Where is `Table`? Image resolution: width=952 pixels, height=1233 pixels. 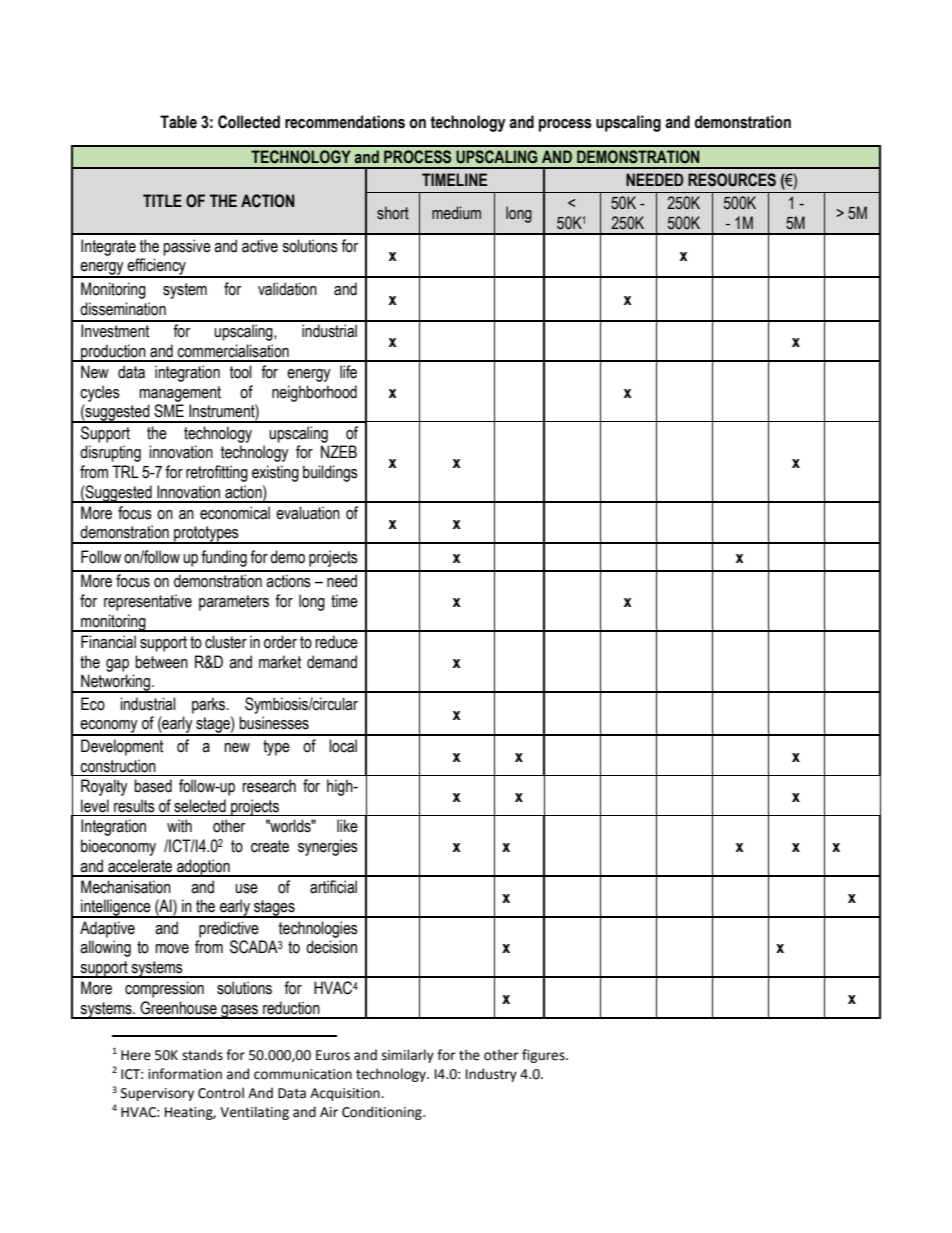 Table is located at coordinates (178, 122).
